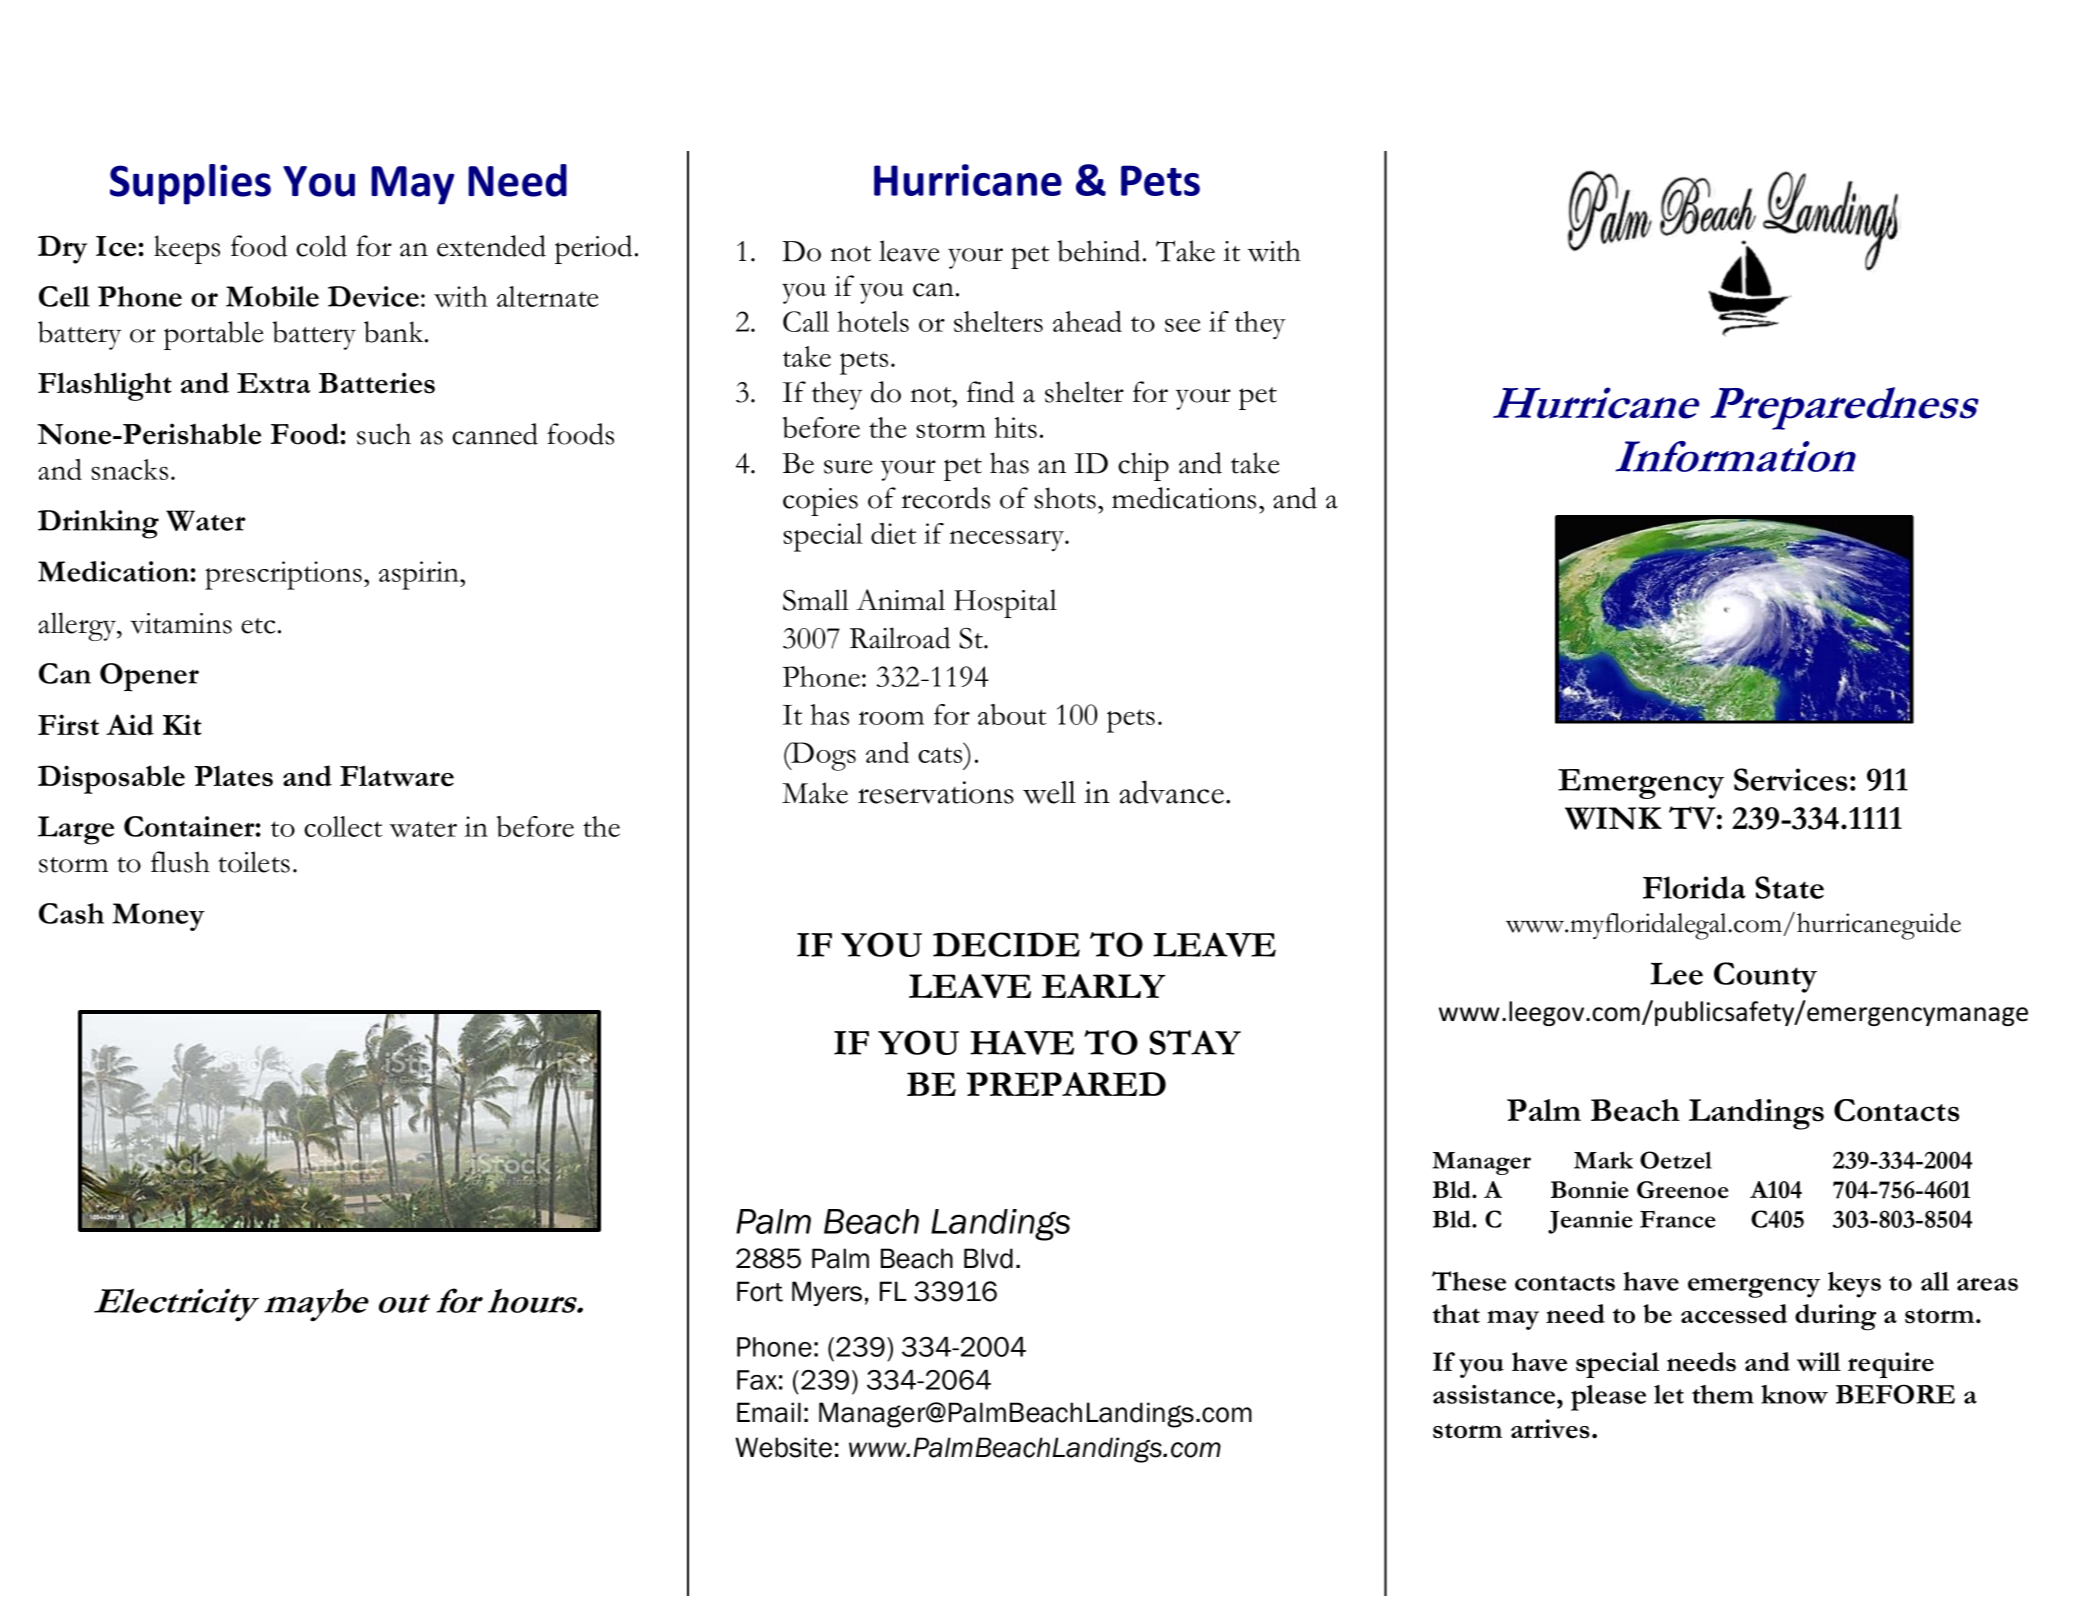  Describe the element at coordinates (769, 1412) in the image. I see `Email` at that location.
